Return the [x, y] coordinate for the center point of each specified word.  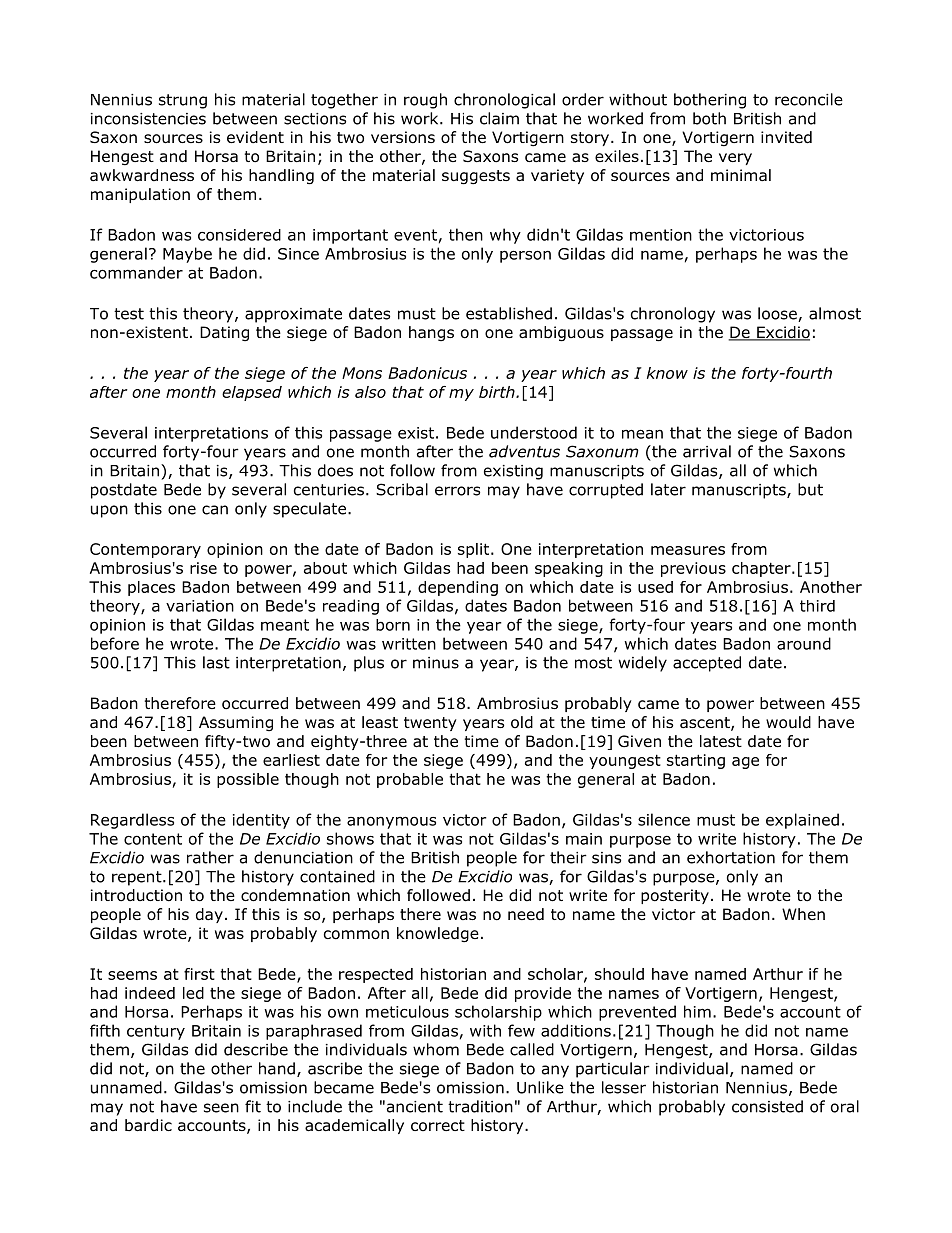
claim [499, 118]
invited [786, 137]
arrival [707, 451]
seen [221, 1108]
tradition [480, 1106]
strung [183, 101]
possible [248, 780]
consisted [767, 1106]
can [215, 510]
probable [410, 780]
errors [457, 491]
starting [696, 761]
